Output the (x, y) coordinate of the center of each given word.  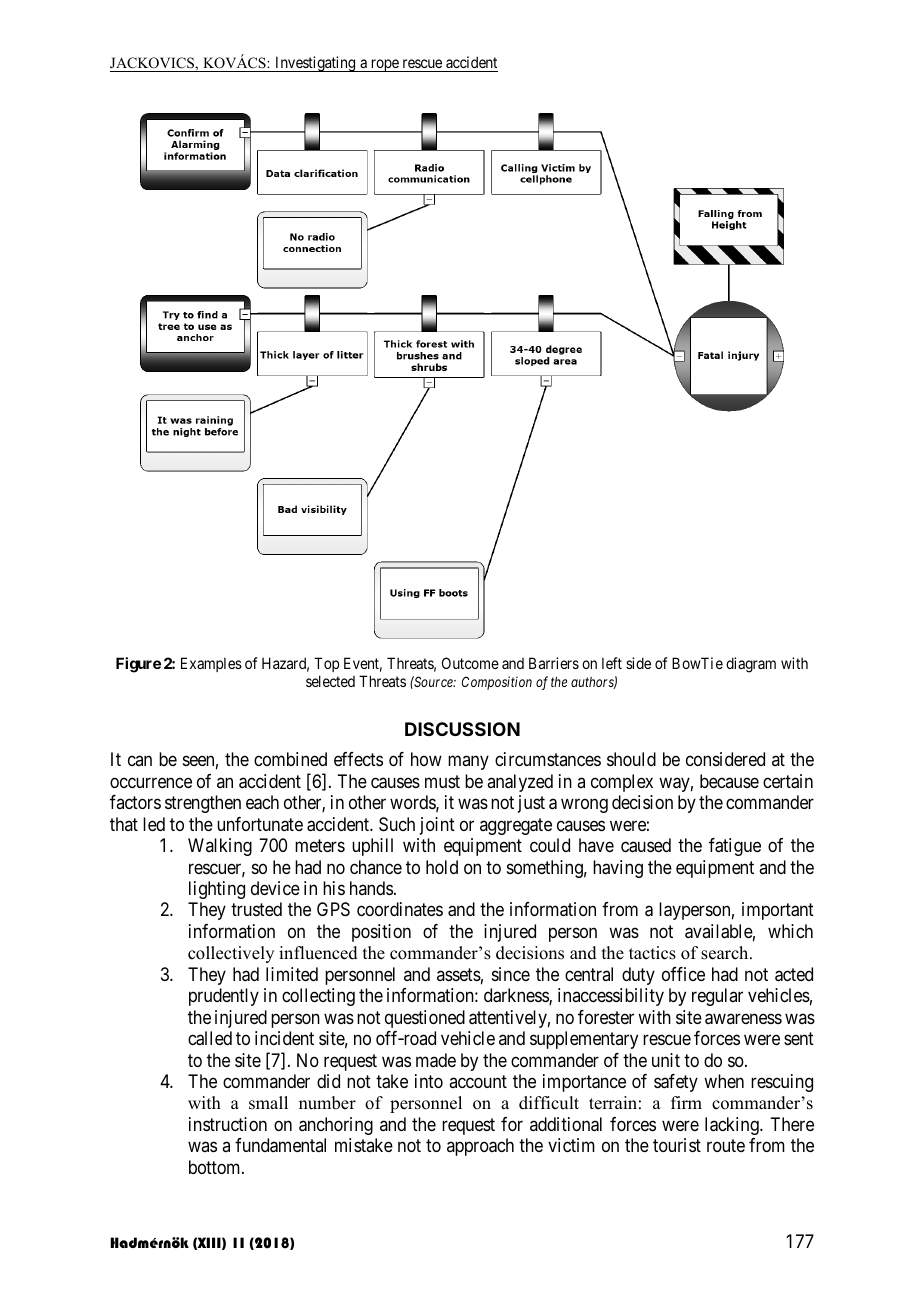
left (612, 663)
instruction (228, 1124)
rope (384, 65)
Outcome (470, 663)
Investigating (315, 64)
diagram (751, 665)
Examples (211, 664)
